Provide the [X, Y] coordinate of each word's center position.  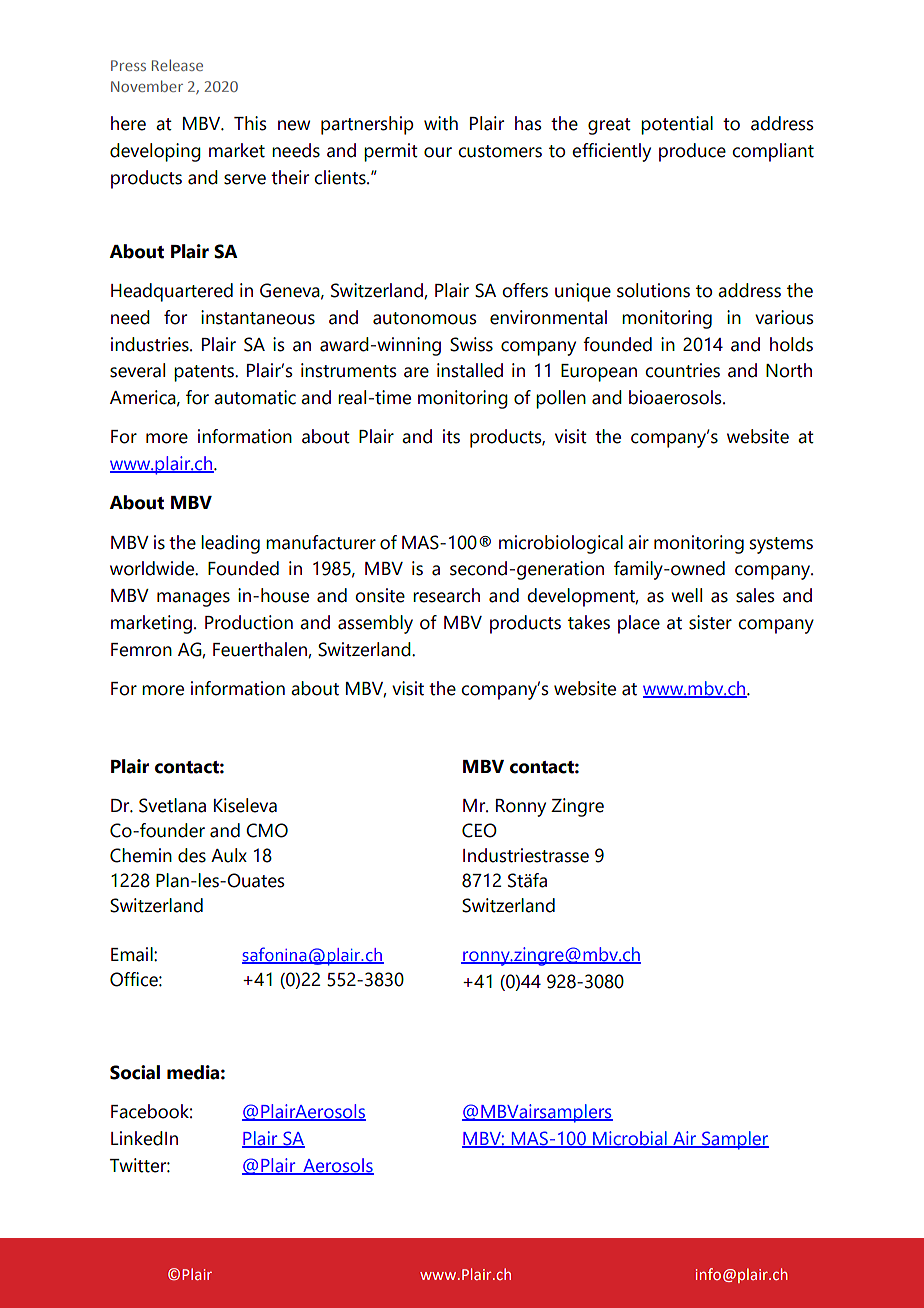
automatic [255, 397]
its [451, 436]
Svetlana [172, 805]
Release [177, 65]
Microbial [630, 1139]
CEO [479, 830]
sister [710, 622]
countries [682, 370]
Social [135, 1072]
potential [677, 125]
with [441, 123]
